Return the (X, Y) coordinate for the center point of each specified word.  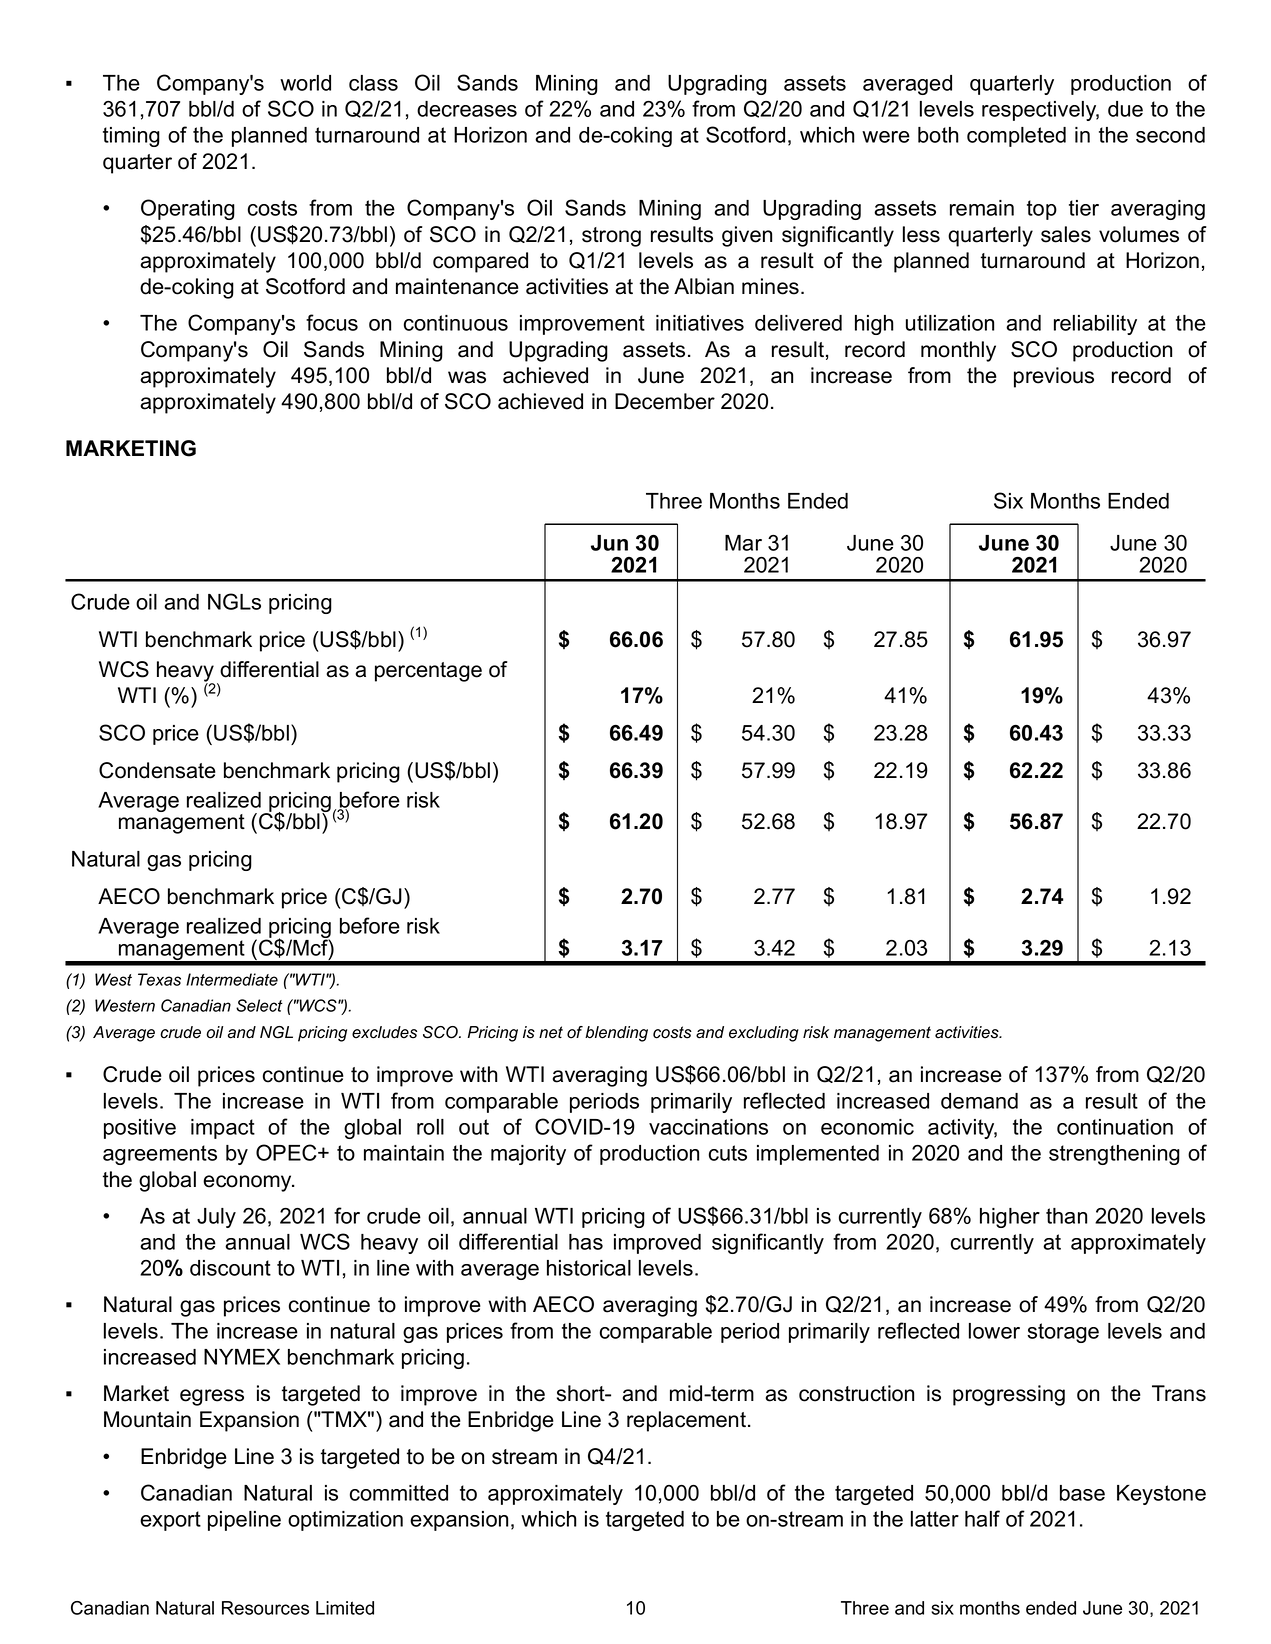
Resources (265, 1608)
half (982, 1518)
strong (611, 237)
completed (1016, 137)
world (305, 83)
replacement (686, 1421)
